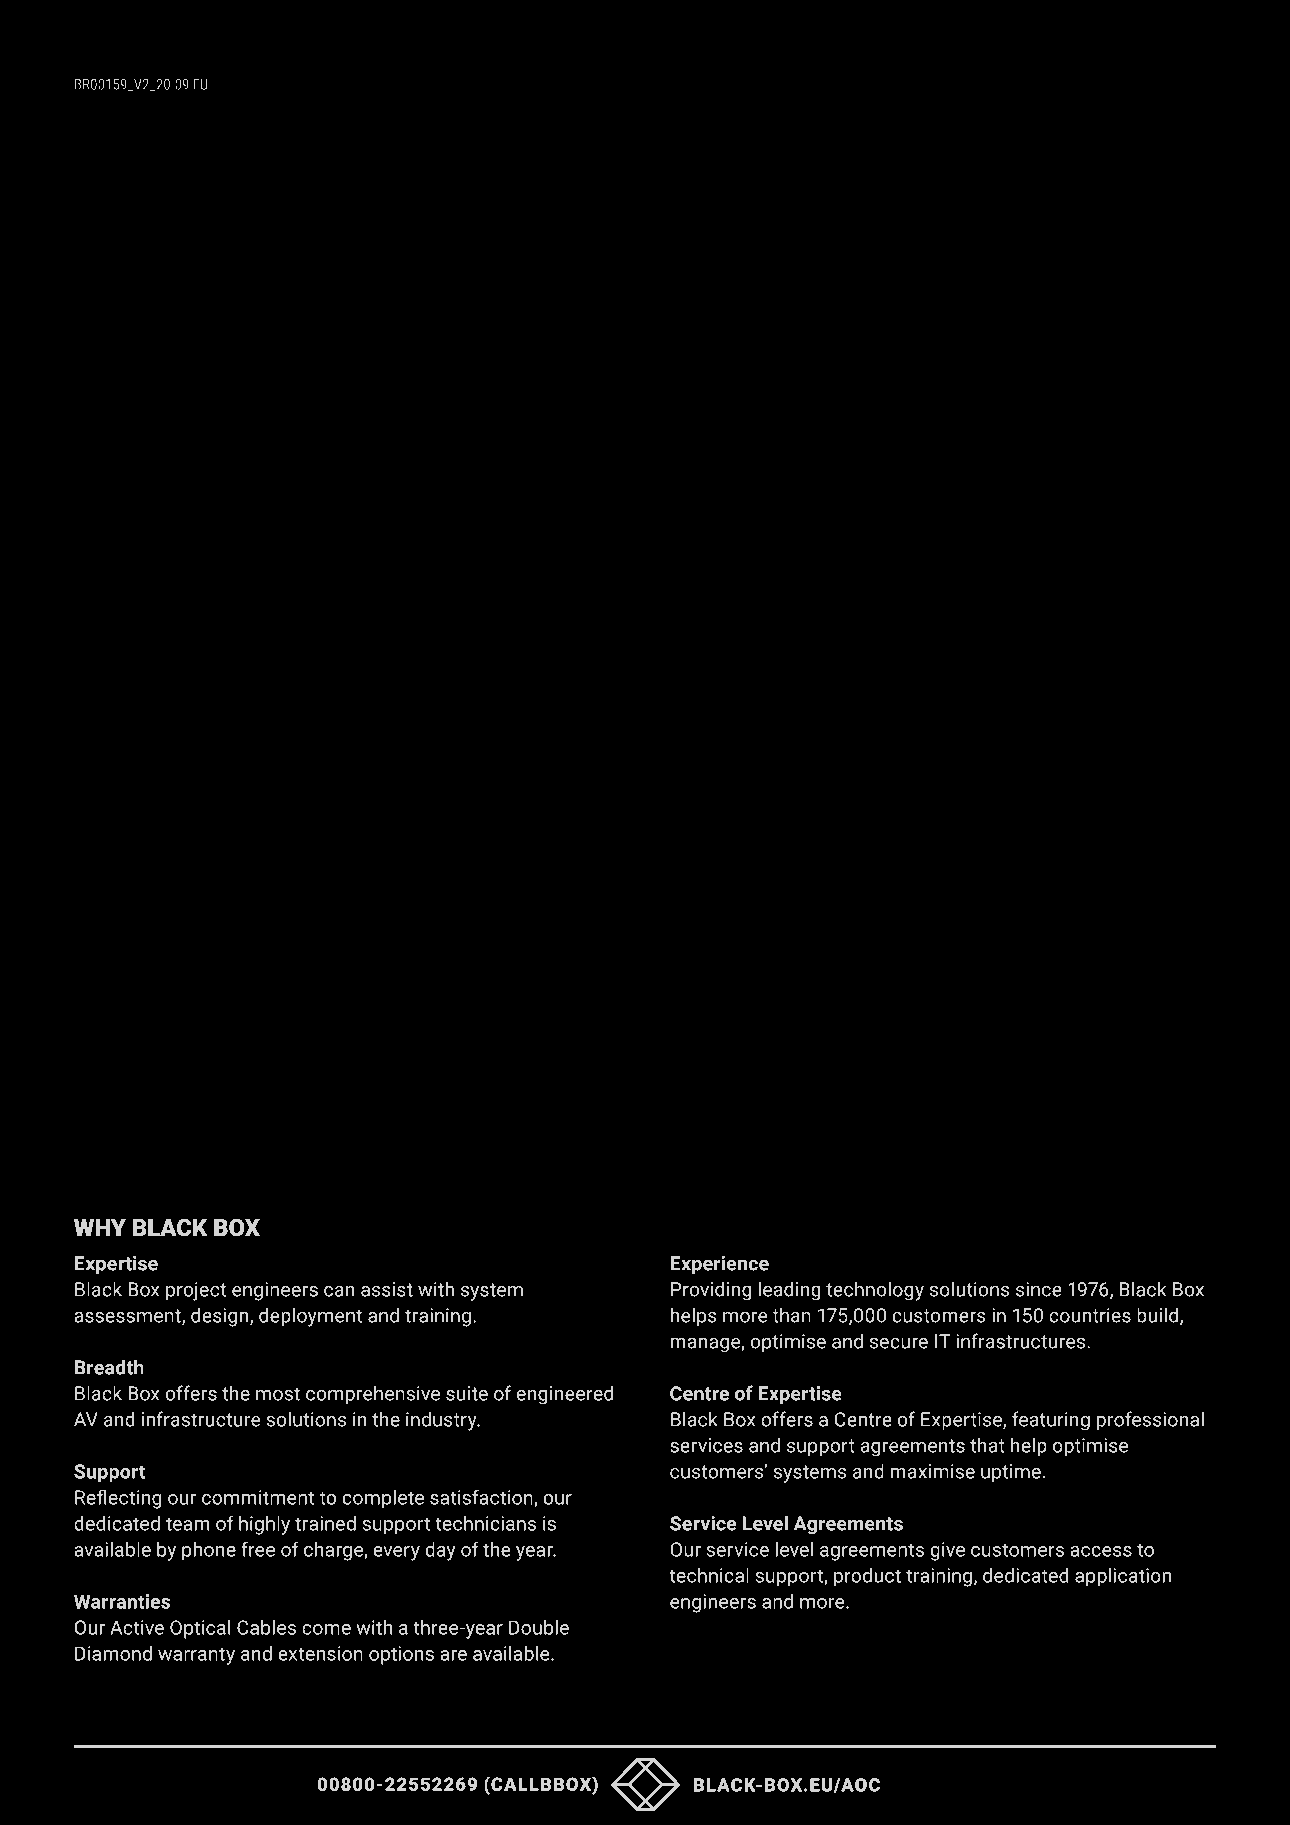 The width and height of the page is (1290, 1825). Describe the element at coordinates (1011, 1473) in the page. I see `uptime` at that location.
